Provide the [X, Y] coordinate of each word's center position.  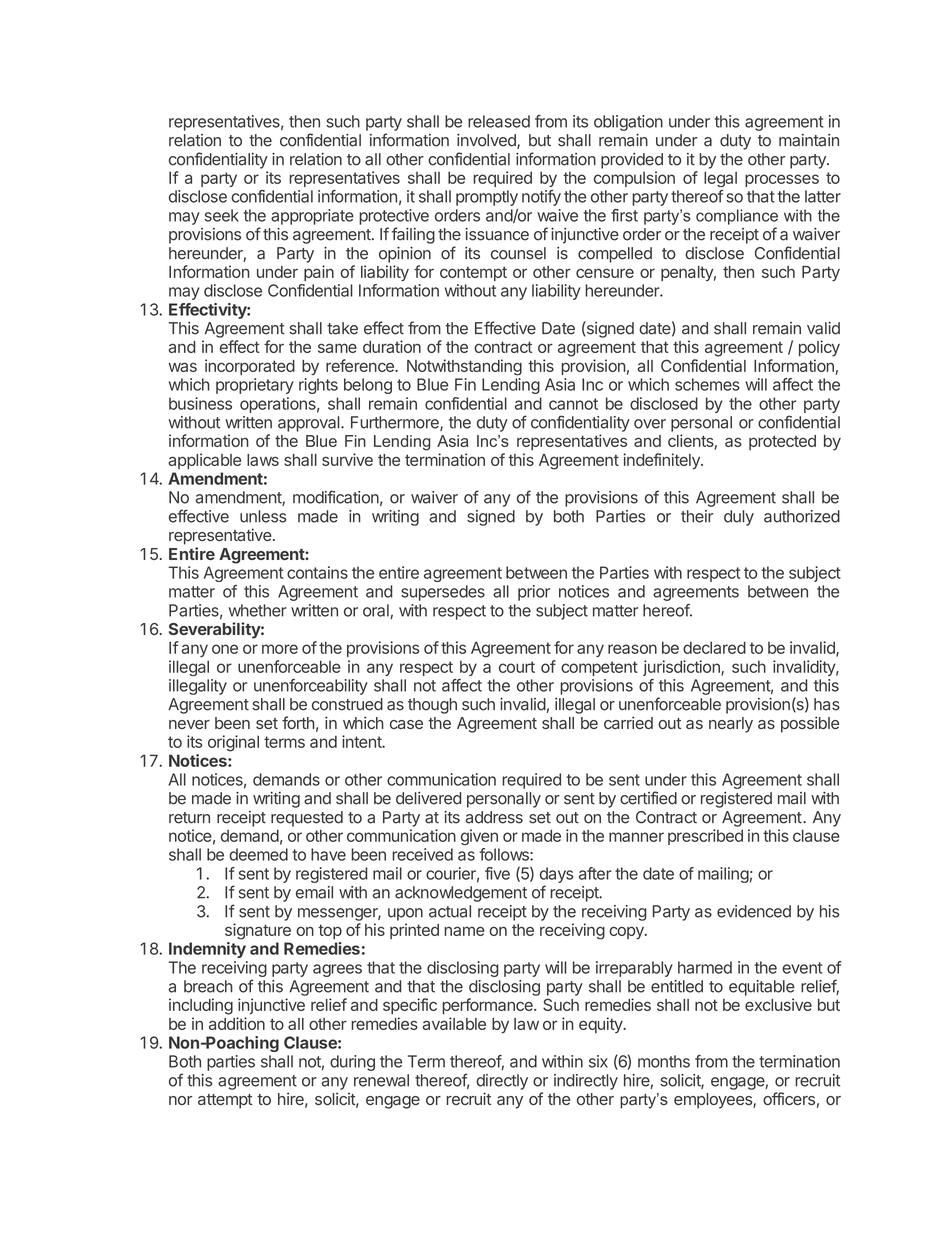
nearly [731, 725]
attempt [225, 1101]
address [494, 817]
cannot [573, 404]
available [454, 1023]
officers [789, 1098]
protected [782, 442]
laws [263, 460]
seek [222, 215]
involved [487, 141]
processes [782, 180]
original [233, 743]
